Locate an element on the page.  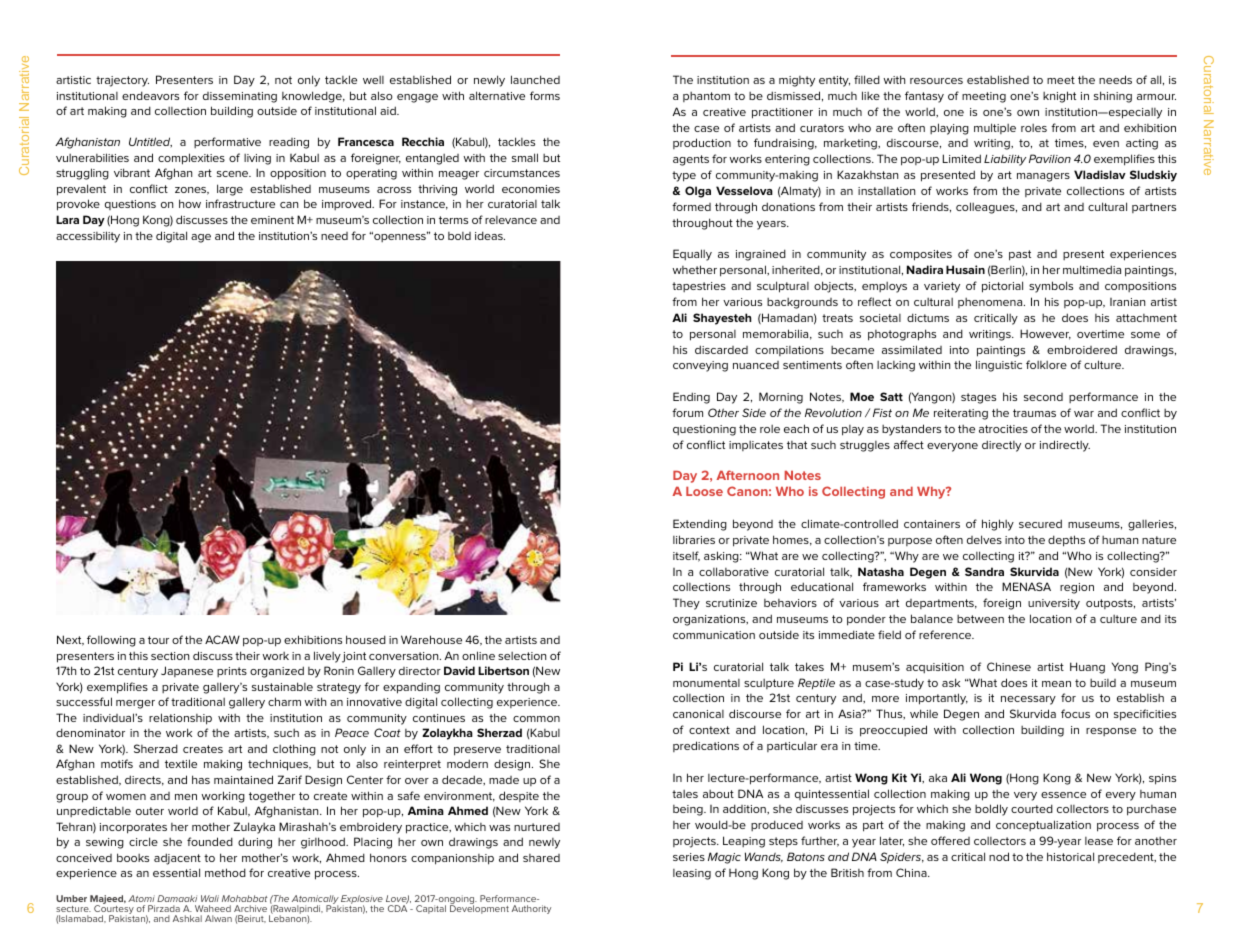
disseminating is located at coordinates (240, 97).
